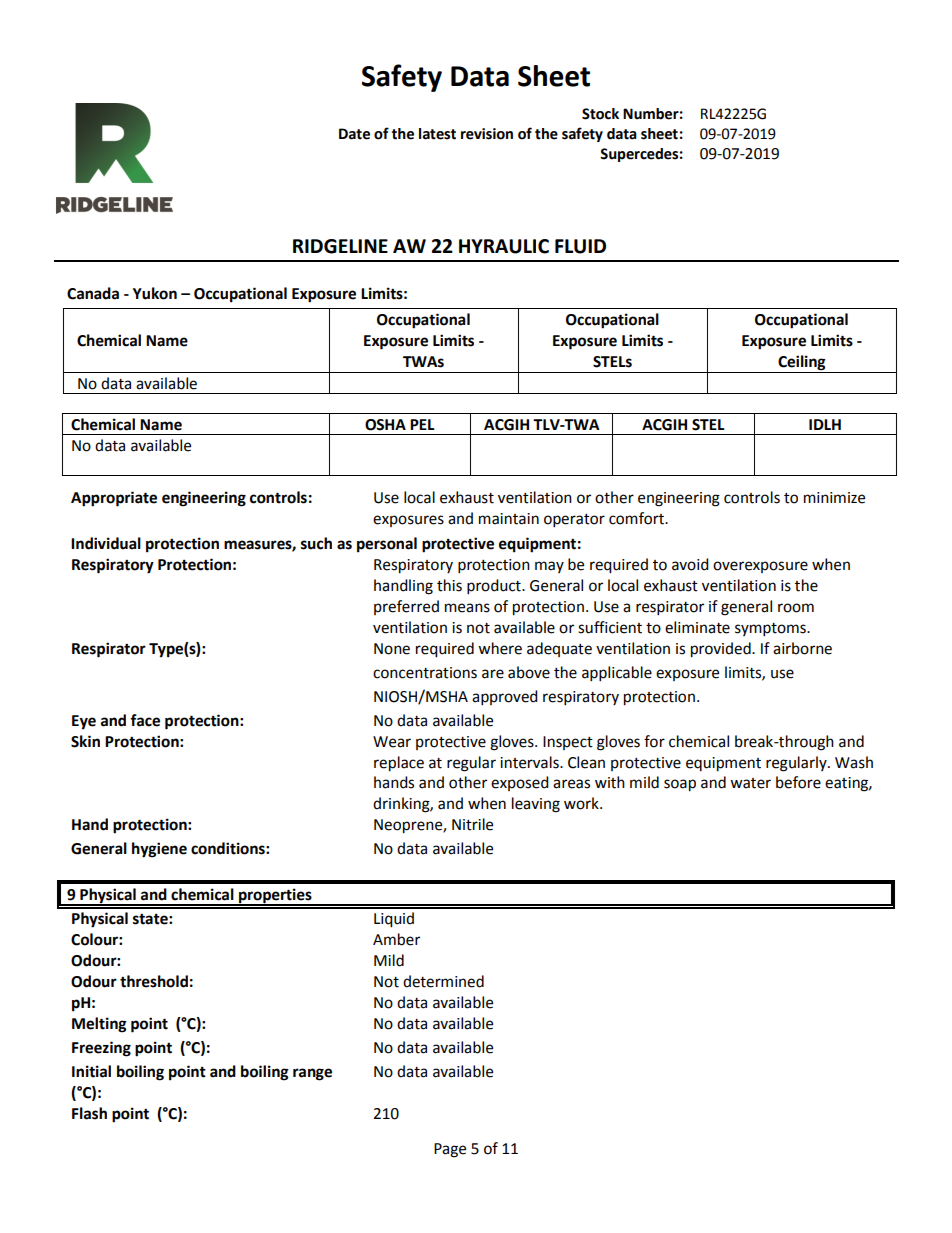 The height and width of the screenshot is (1233, 952). What do you see at coordinates (145, 720) in the screenshot?
I see `face` at bounding box center [145, 720].
